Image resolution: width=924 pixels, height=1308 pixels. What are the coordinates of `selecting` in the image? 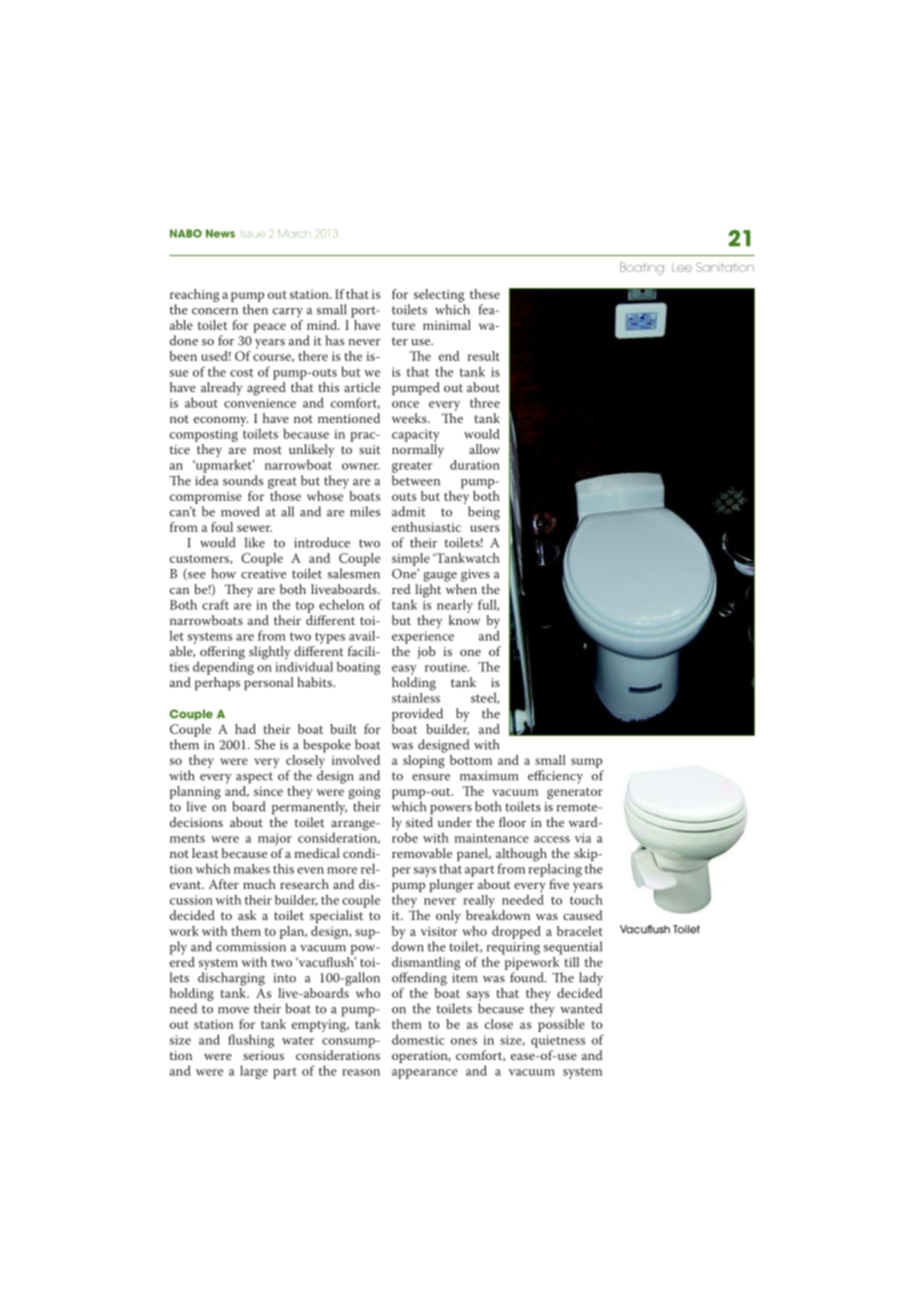 It's located at (439, 297).
